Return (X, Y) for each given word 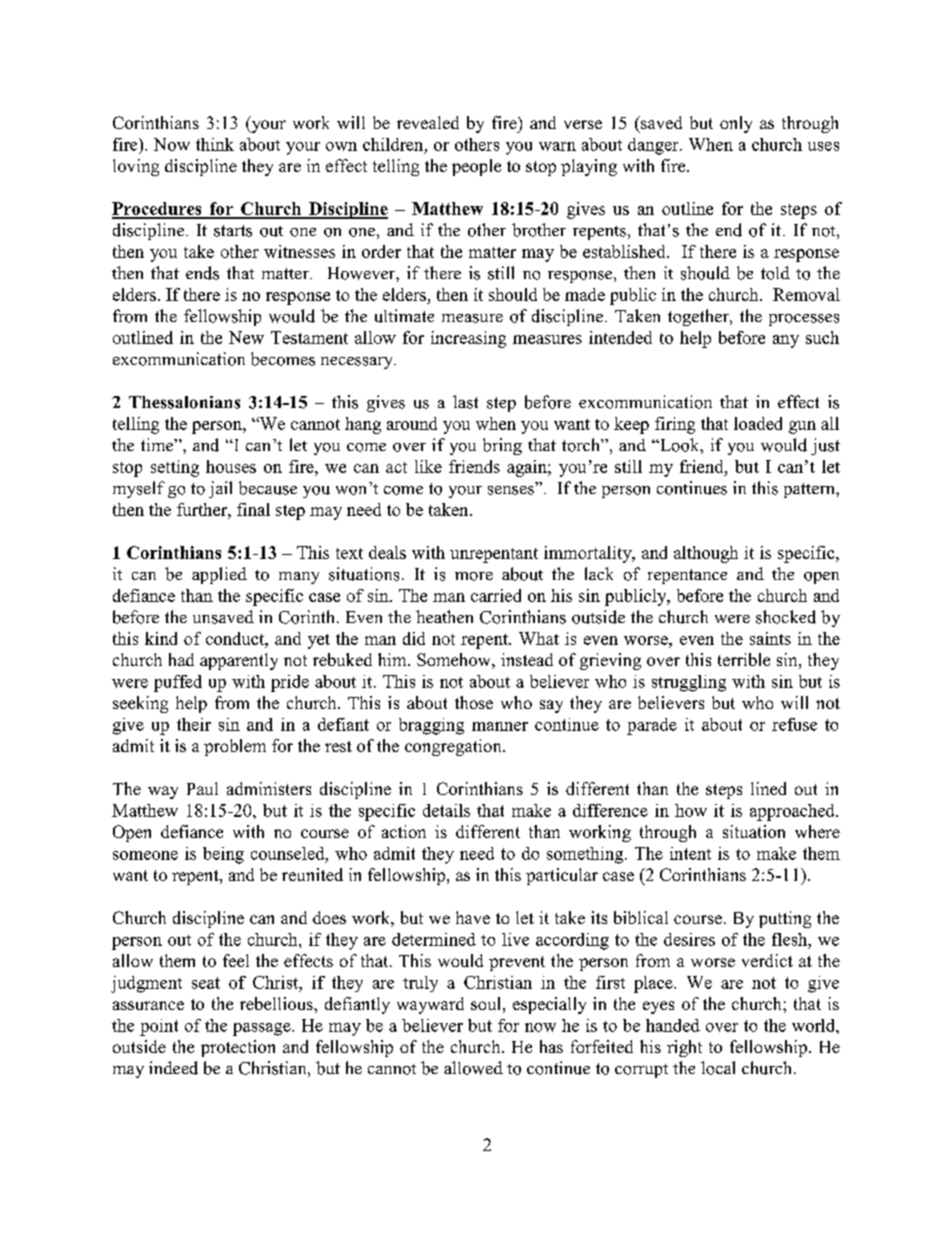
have (473, 917)
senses (511, 490)
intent (690, 853)
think (215, 144)
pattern (810, 490)
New (246, 337)
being (223, 855)
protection (238, 1048)
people (476, 167)
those (474, 702)
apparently (239, 661)
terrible (744, 659)
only (736, 124)
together (699, 317)
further (203, 509)
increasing (468, 339)
